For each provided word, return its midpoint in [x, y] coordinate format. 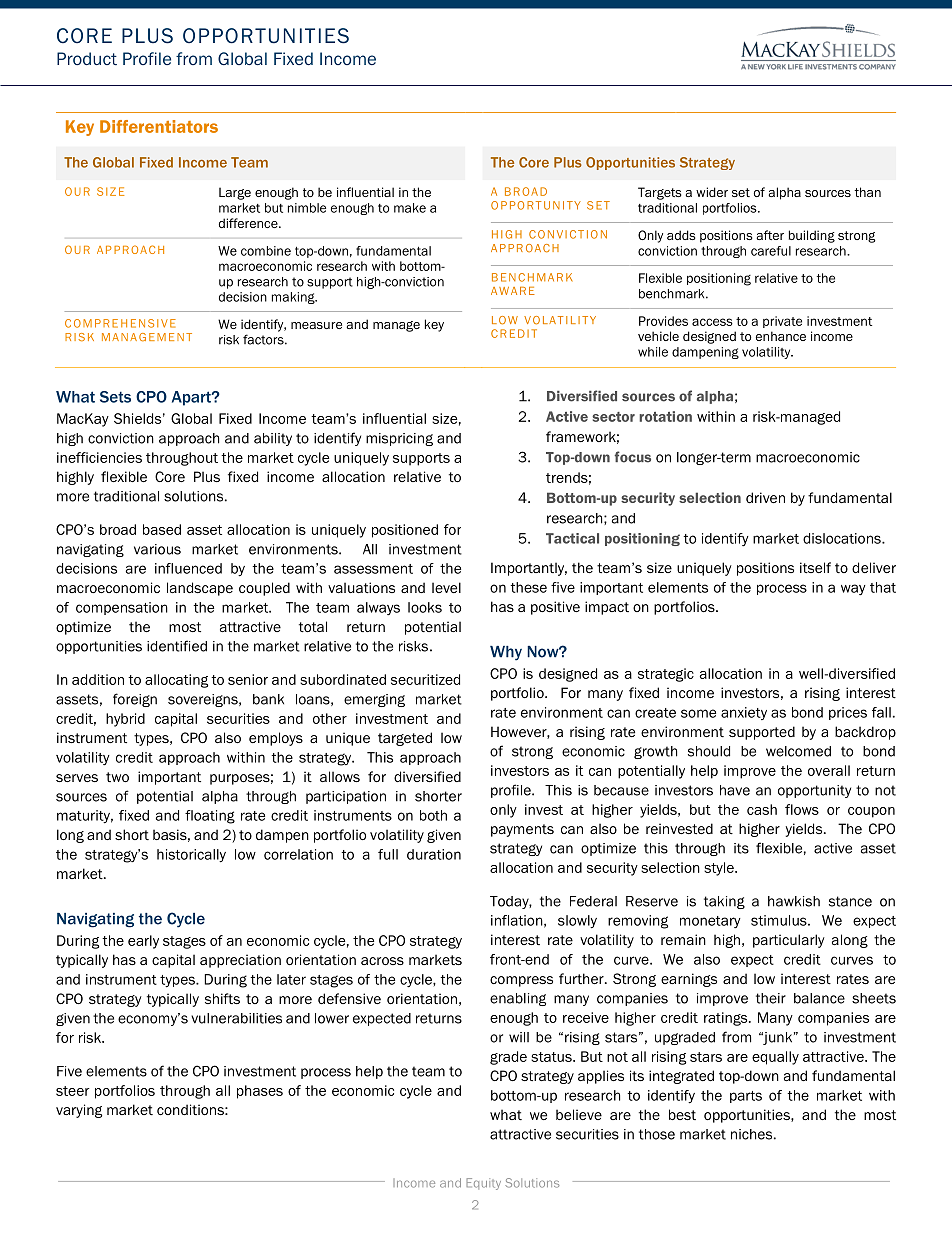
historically [191, 855]
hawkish [794, 901]
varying [79, 1111]
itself [815, 567]
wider [712, 192]
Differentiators [159, 126]
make [410, 208]
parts [746, 1097]
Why [506, 653]
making [294, 298]
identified [177, 646]
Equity [483, 1184]
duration [434, 854]
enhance [781, 336]
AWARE [513, 291]
